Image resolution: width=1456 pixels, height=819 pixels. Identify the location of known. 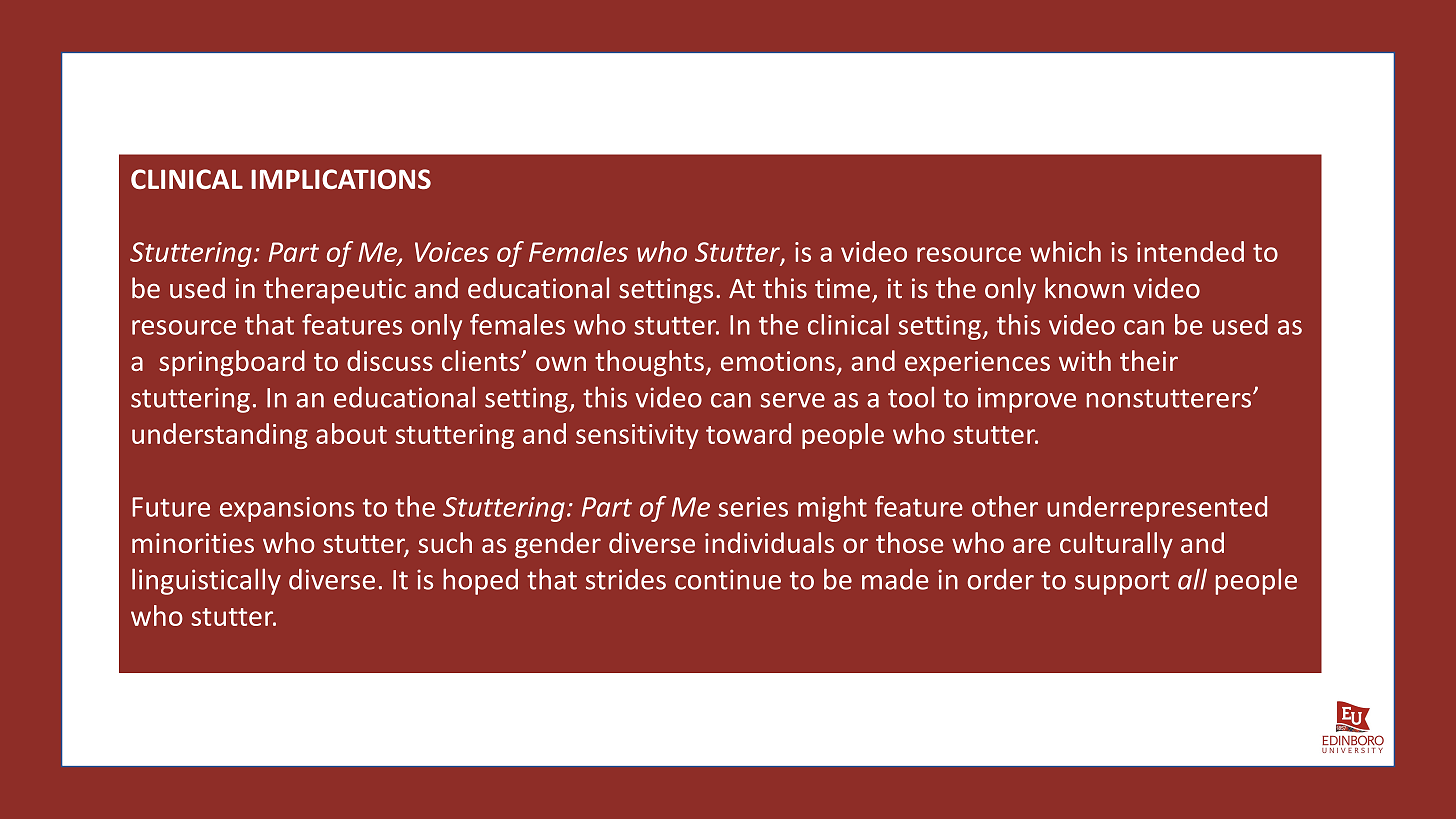
(1084, 288).
